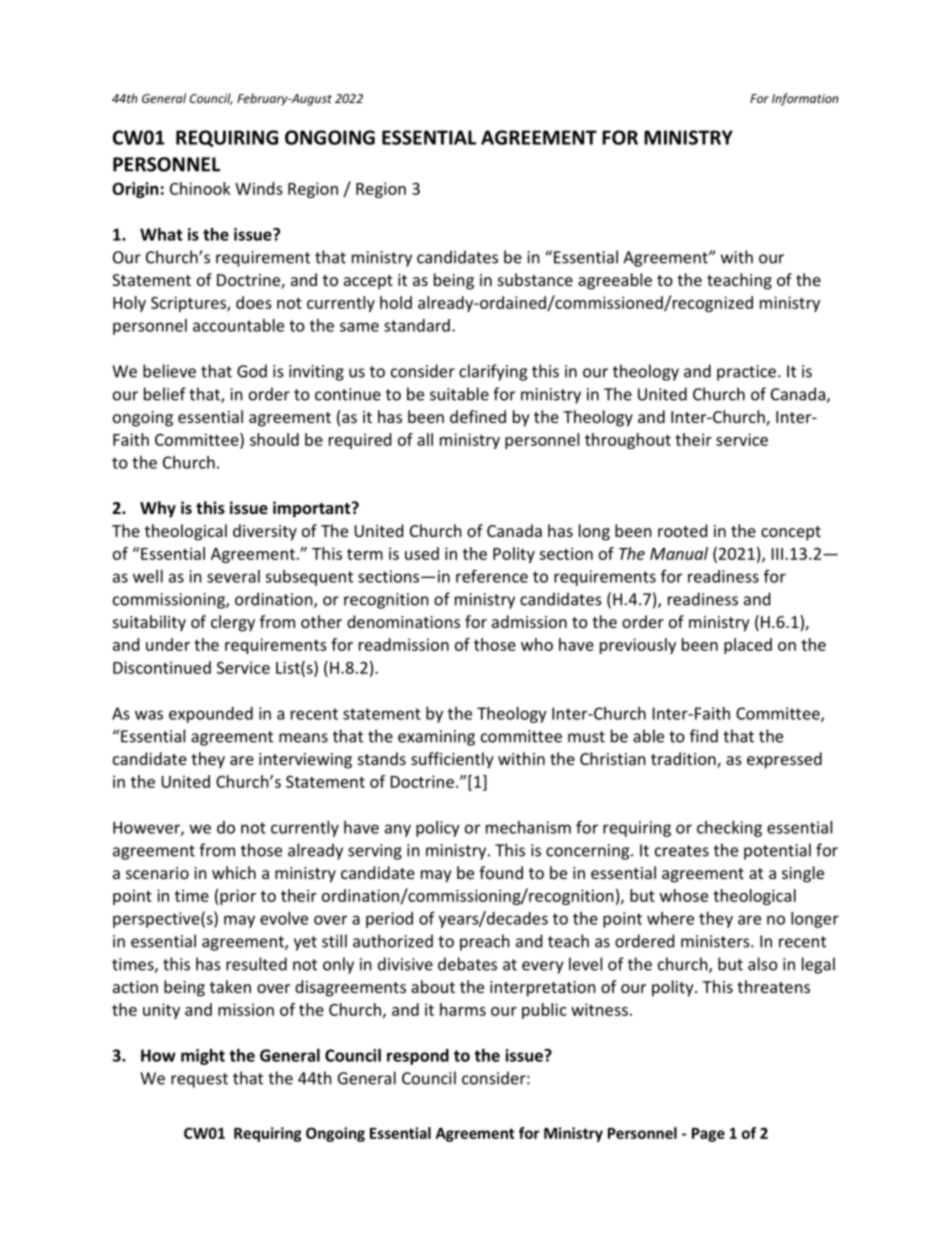 Image resolution: width=952 pixels, height=1233 pixels. Describe the element at coordinates (805, 99) in the page. I see `Information` at that location.
